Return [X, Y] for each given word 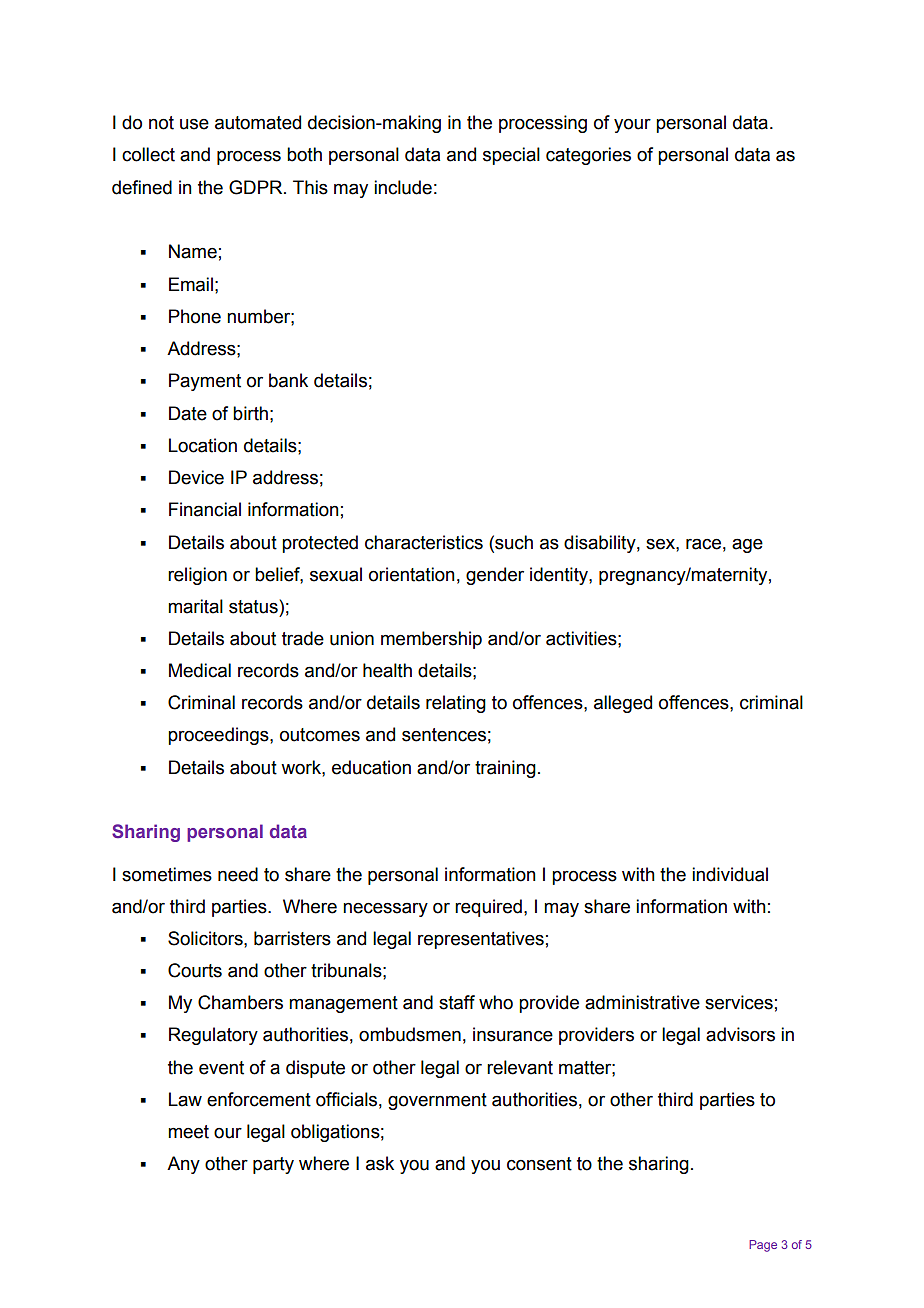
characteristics [424, 542]
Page [763, 1246]
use [194, 124]
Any [183, 1165]
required [488, 908]
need [238, 874]
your [632, 126]
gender [495, 576]
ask [380, 1163]
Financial [205, 509]
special [511, 156]
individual [730, 874]
